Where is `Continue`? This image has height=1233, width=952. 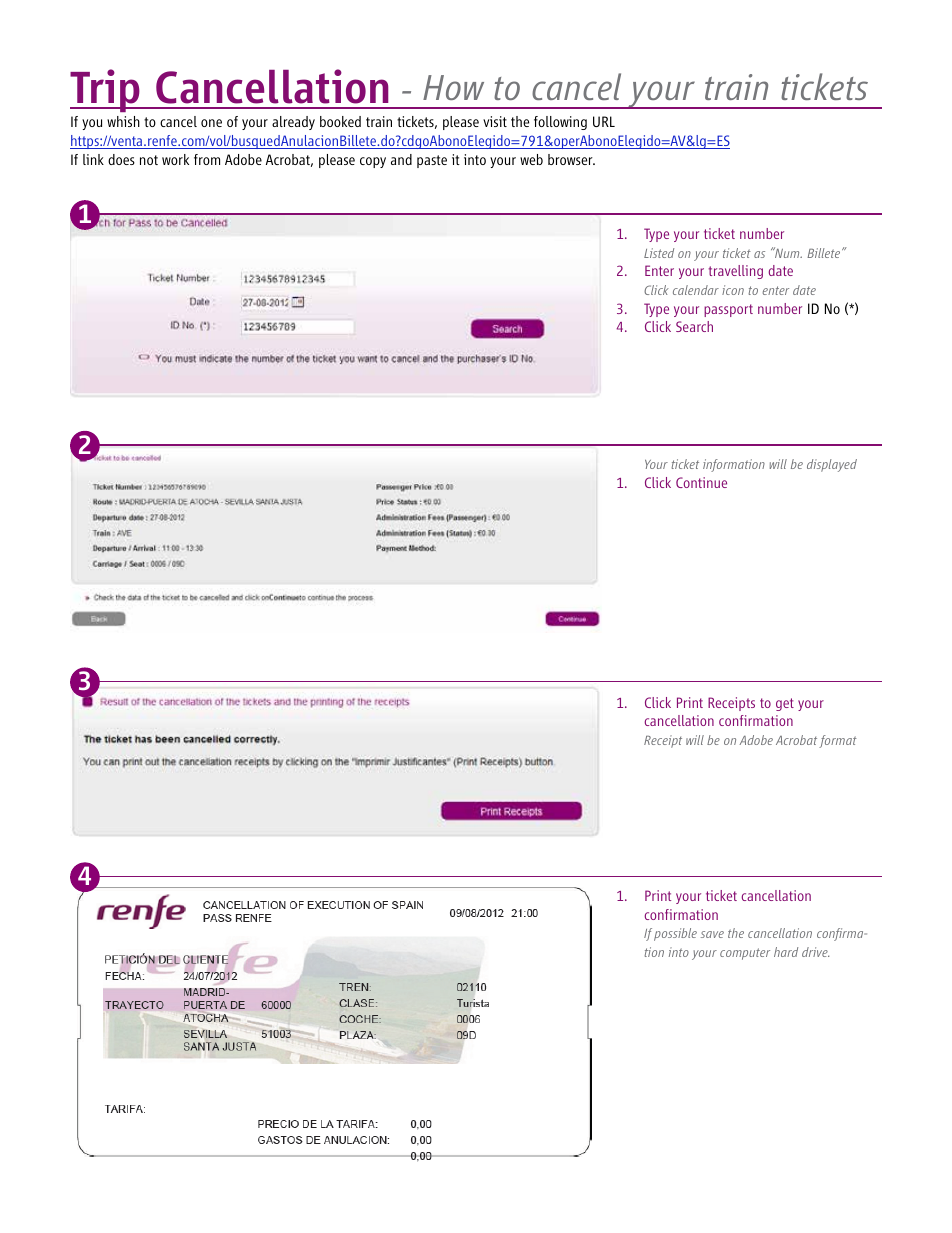 Continue is located at coordinates (701, 482).
